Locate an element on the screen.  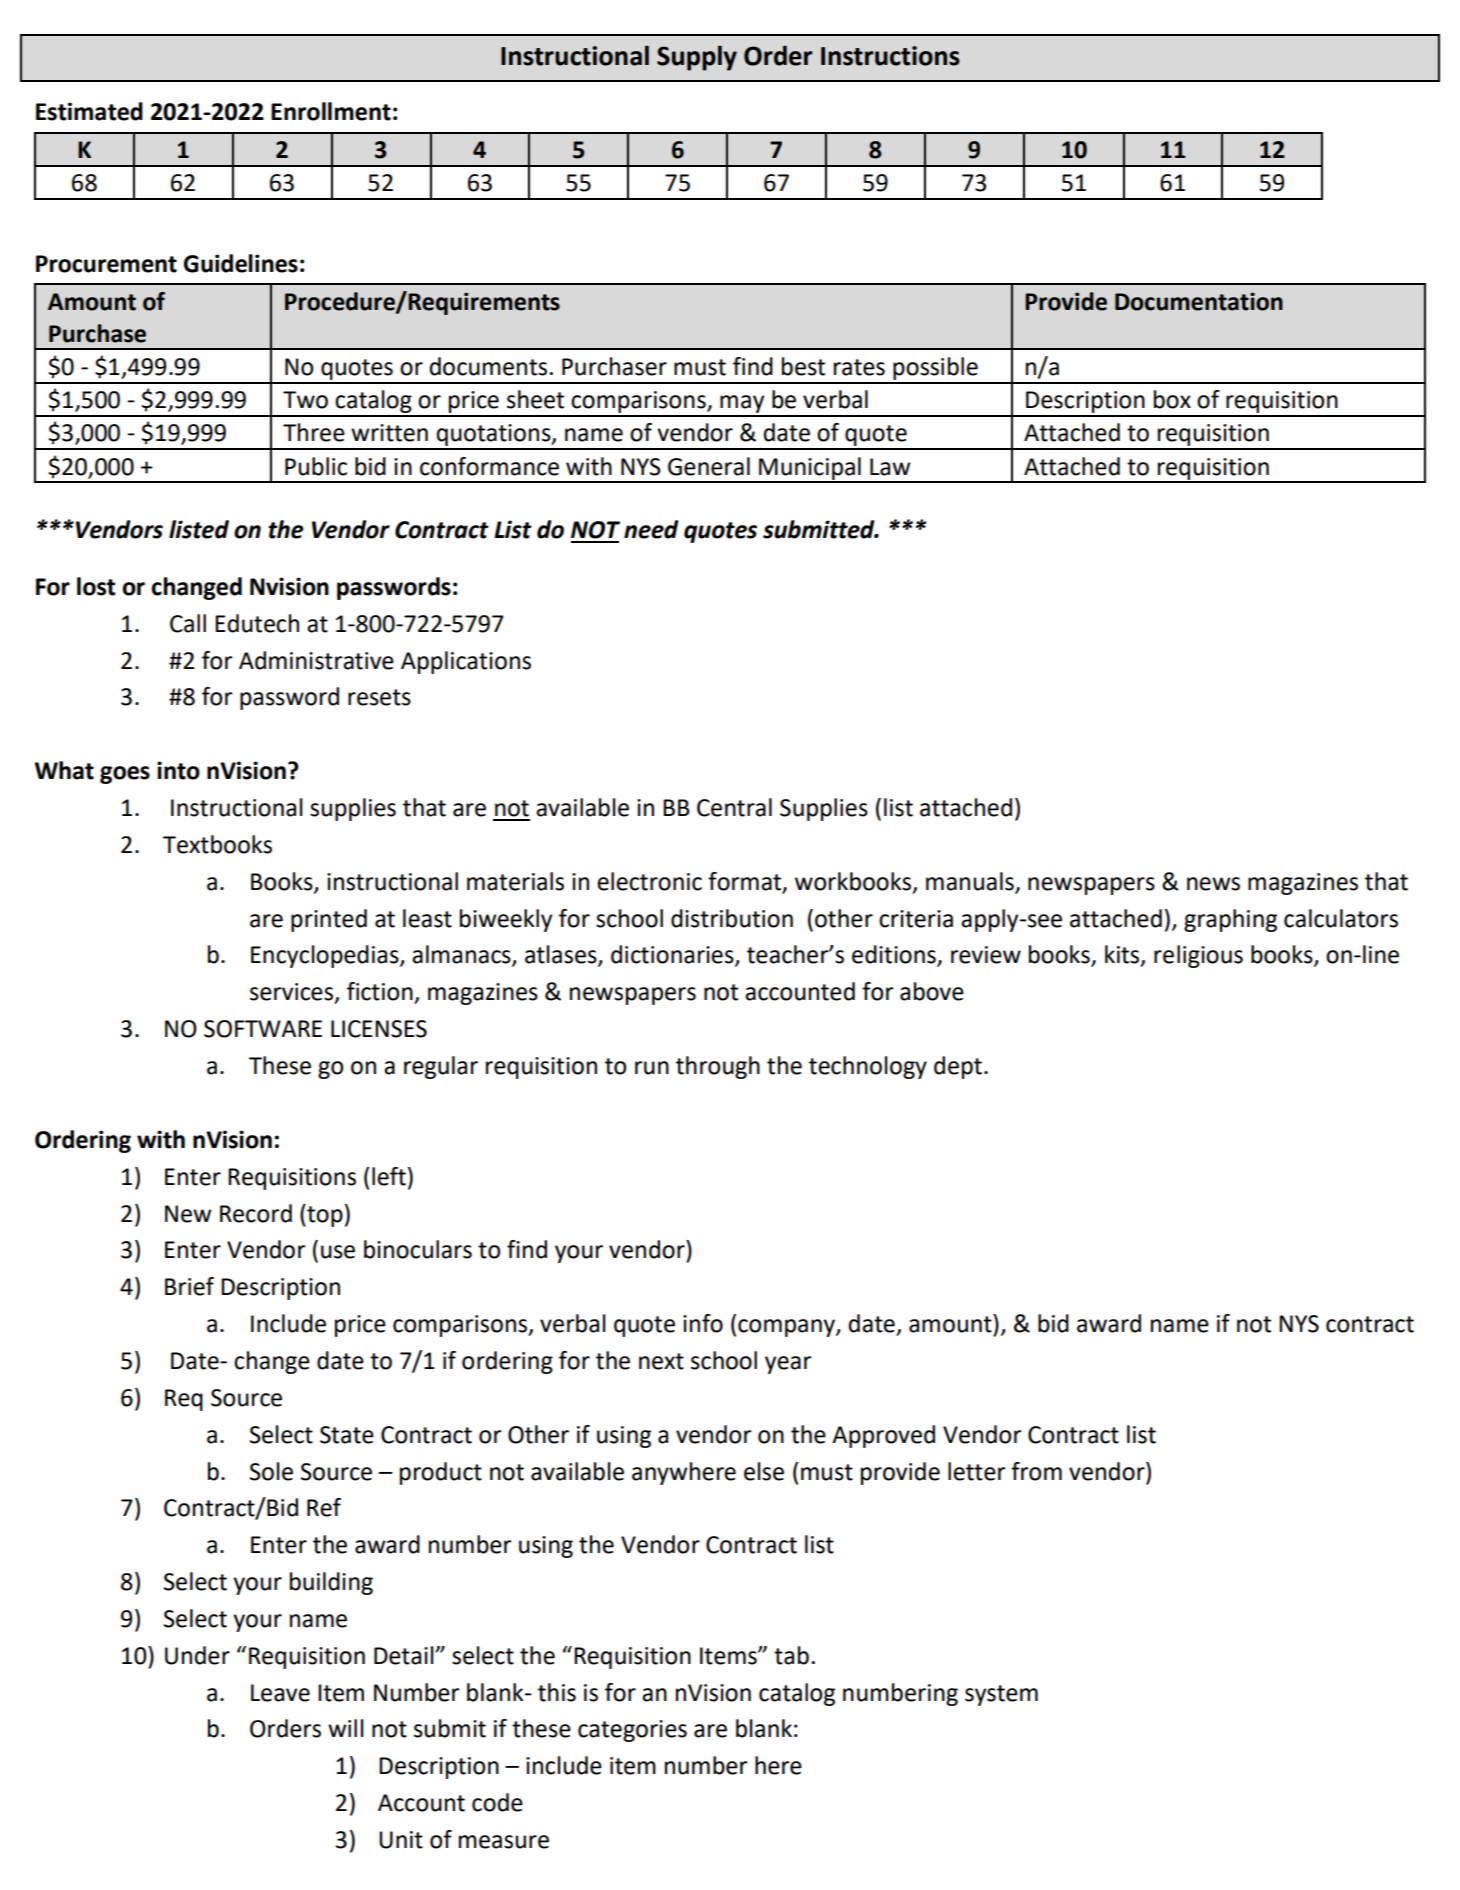
from is located at coordinates (1036, 1471).
